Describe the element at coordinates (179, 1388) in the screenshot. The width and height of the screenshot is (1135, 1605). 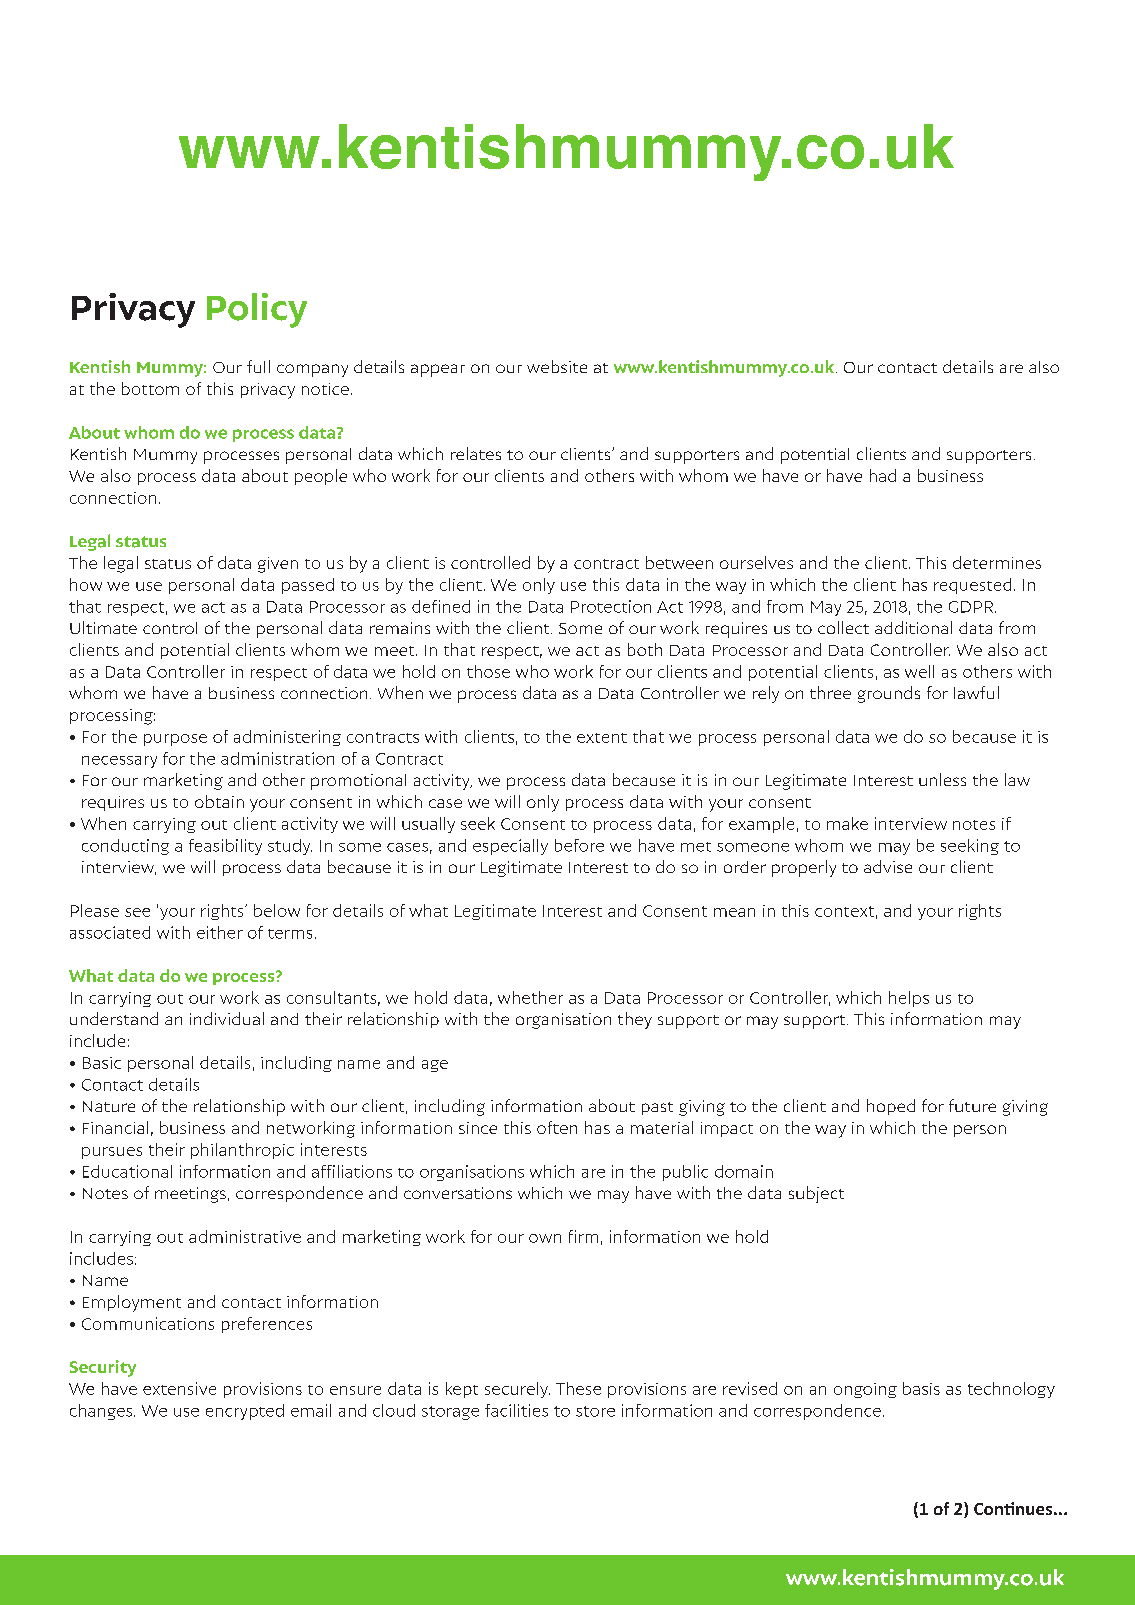
I see `extensive` at that location.
